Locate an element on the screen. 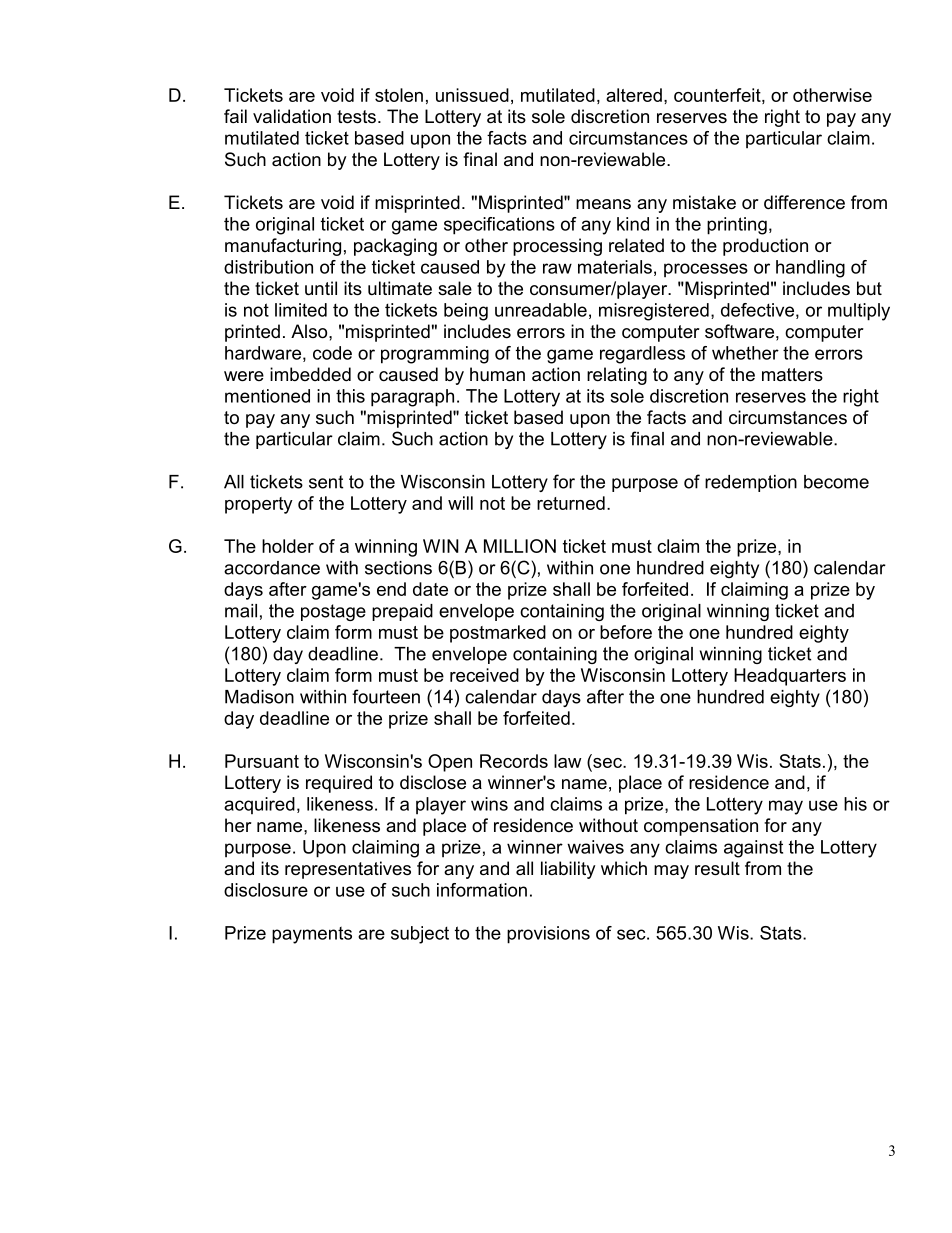 Image resolution: width=952 pixels, height=1233 pixels. until is located at coordinates (321, 288).
